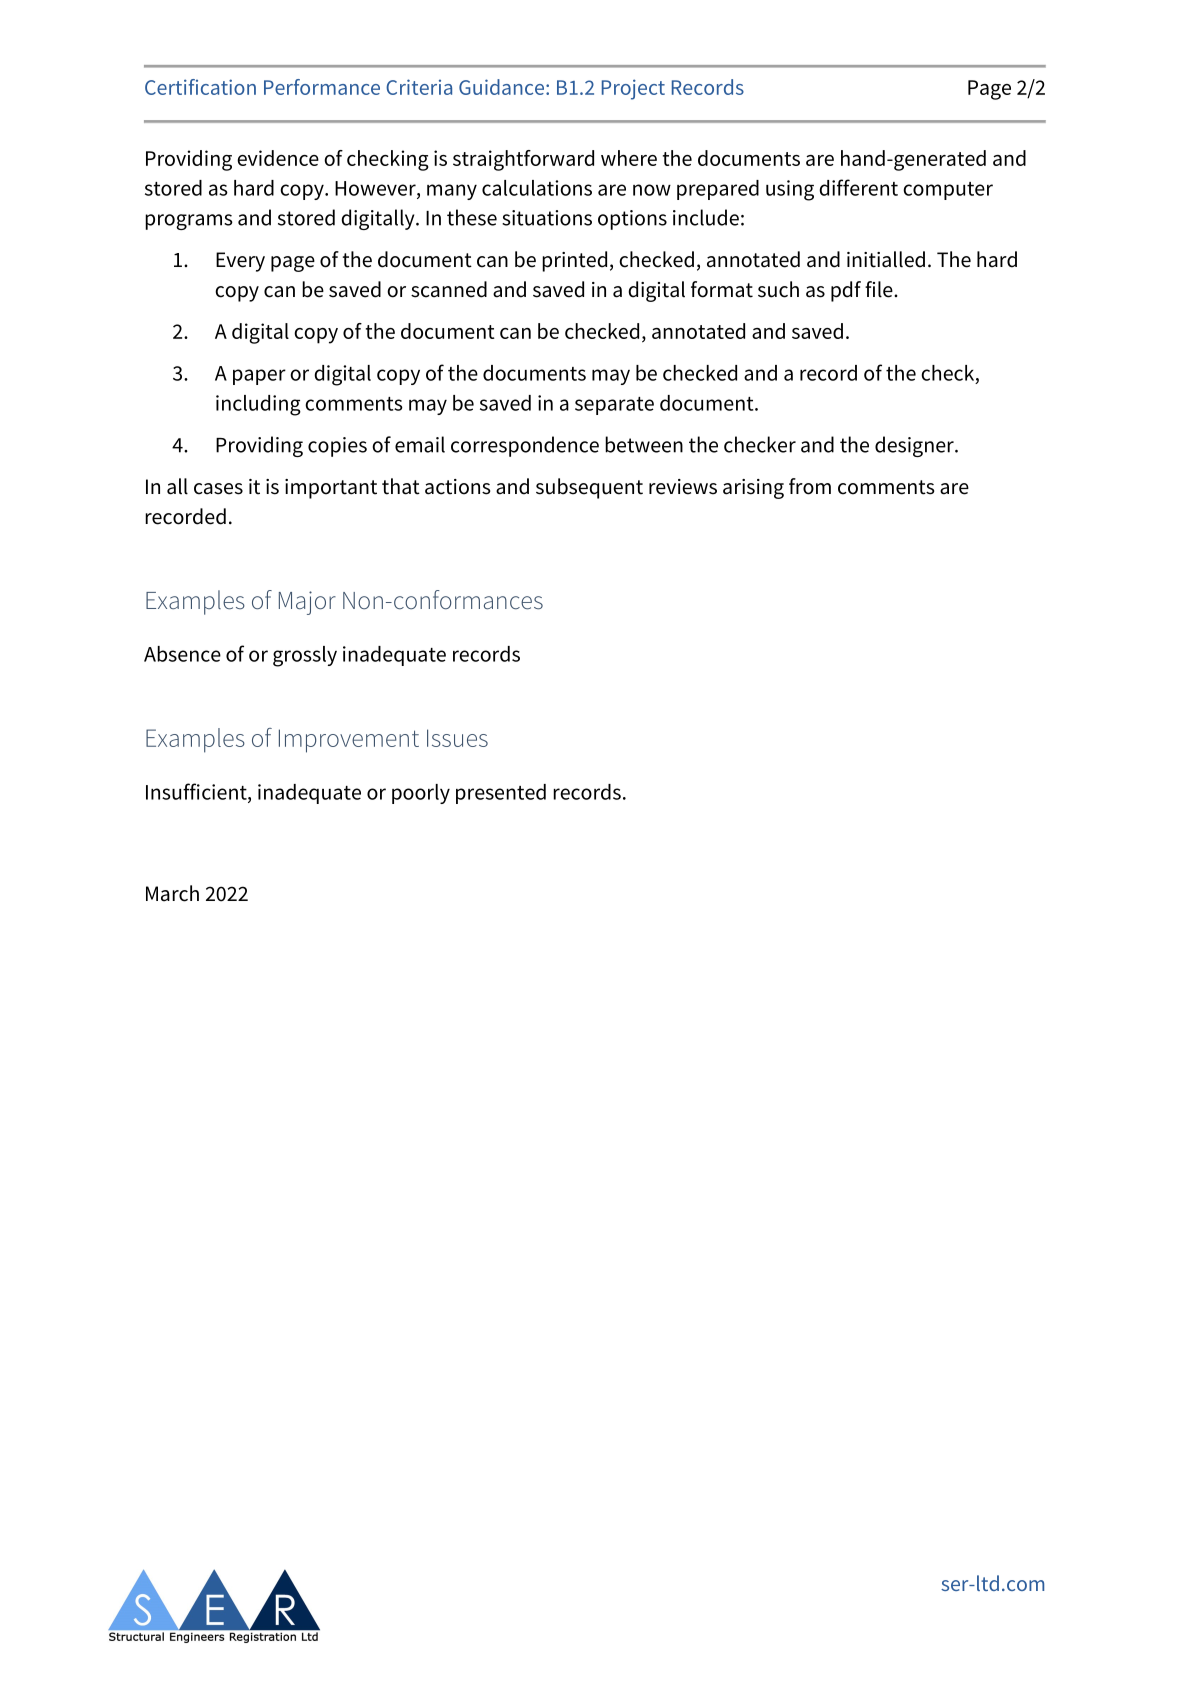  I want to click on from, so click(810, 486).
